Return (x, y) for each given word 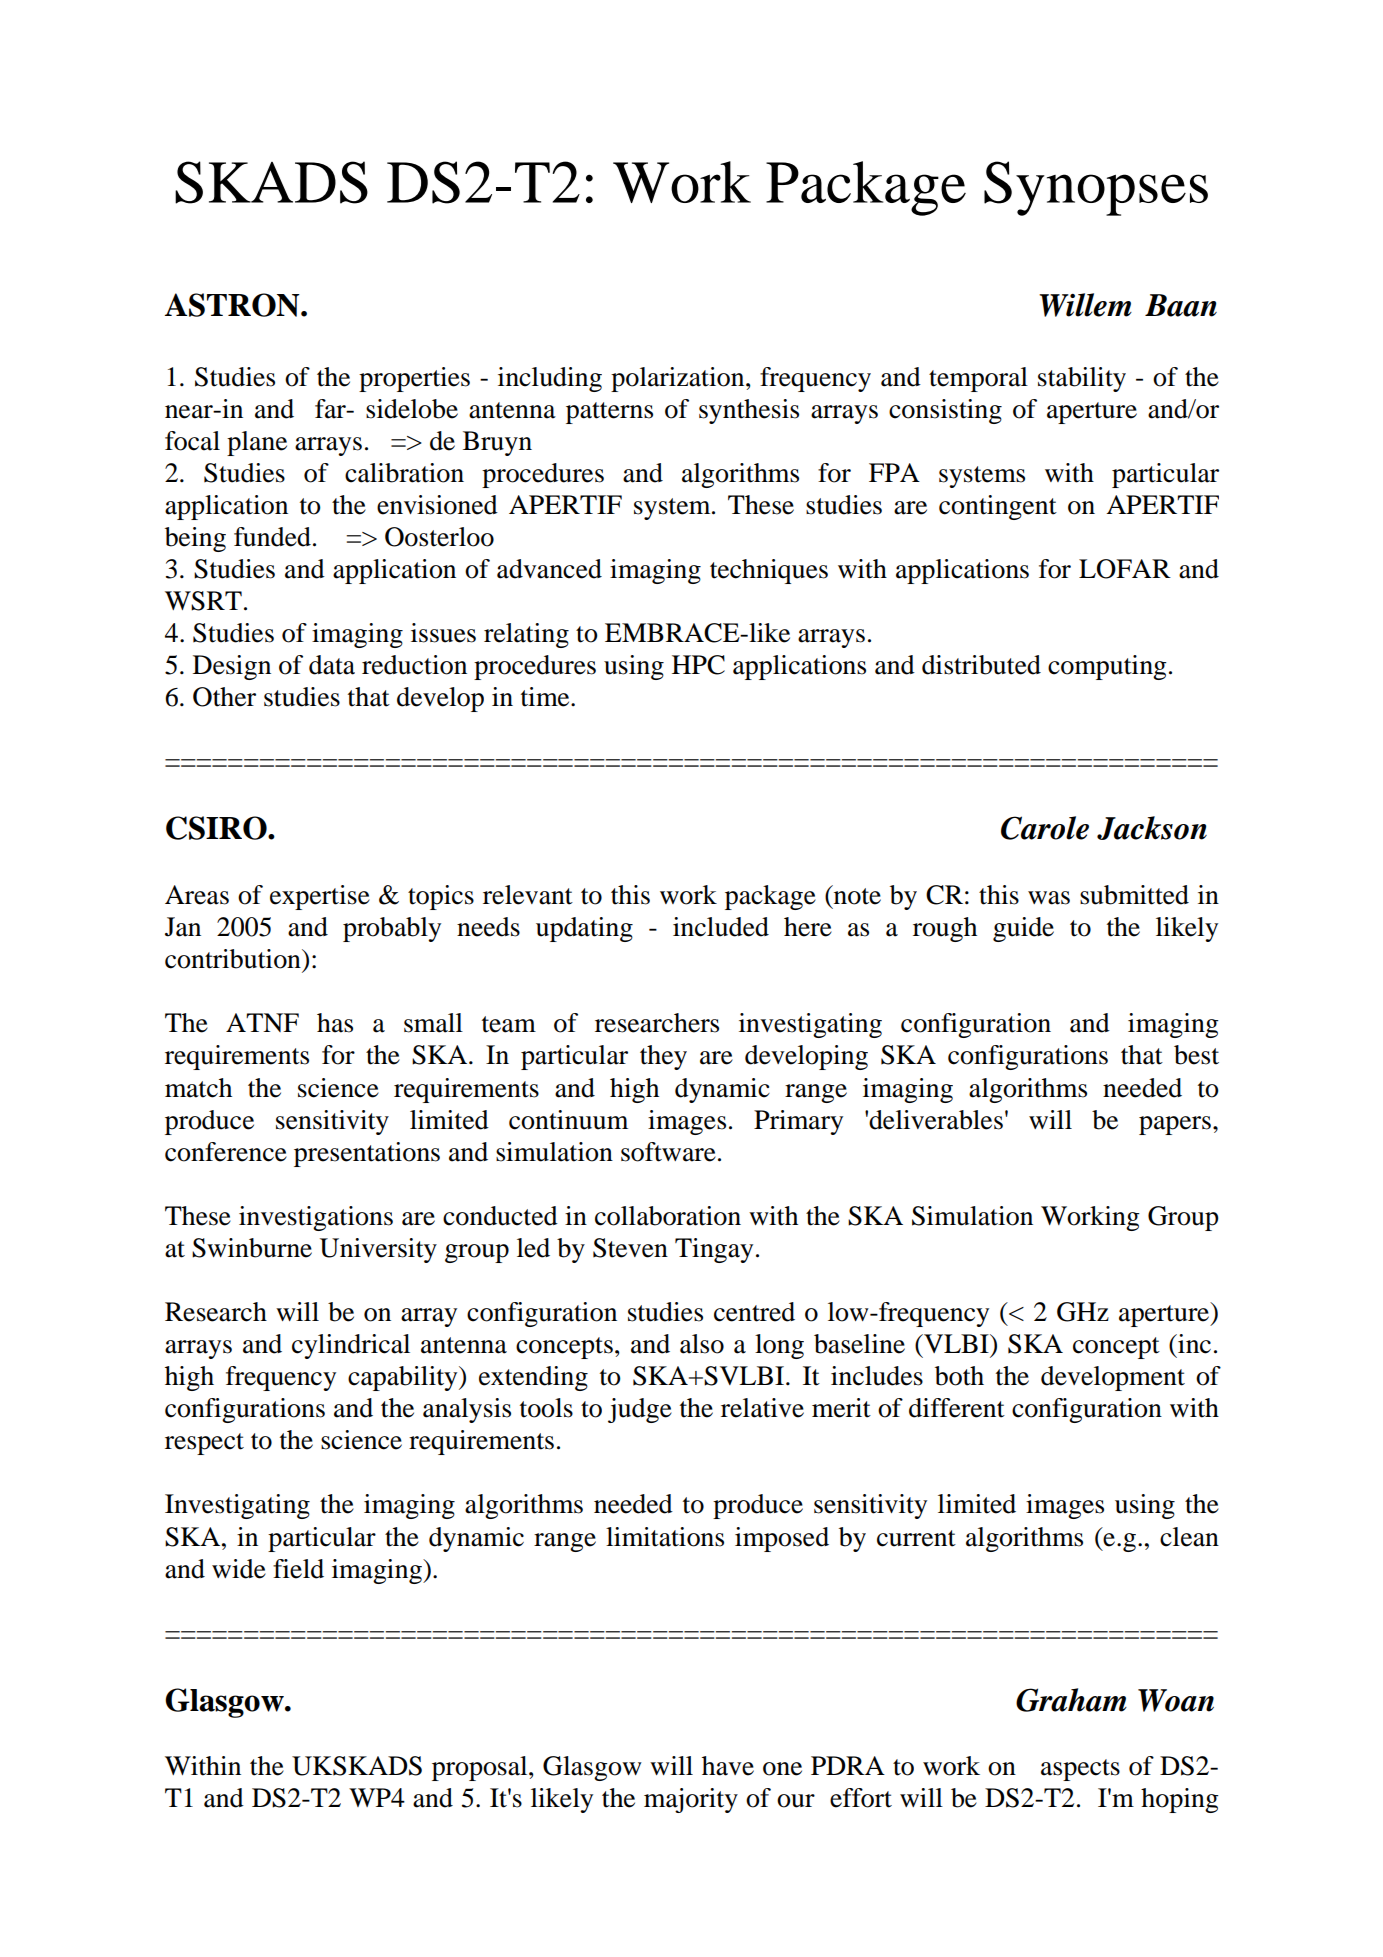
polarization (679, 379)
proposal (481, 1768)
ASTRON (233, 305)
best (1196, 1055)
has (335, 1023)
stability (1082, 379)
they (663, 1057)
